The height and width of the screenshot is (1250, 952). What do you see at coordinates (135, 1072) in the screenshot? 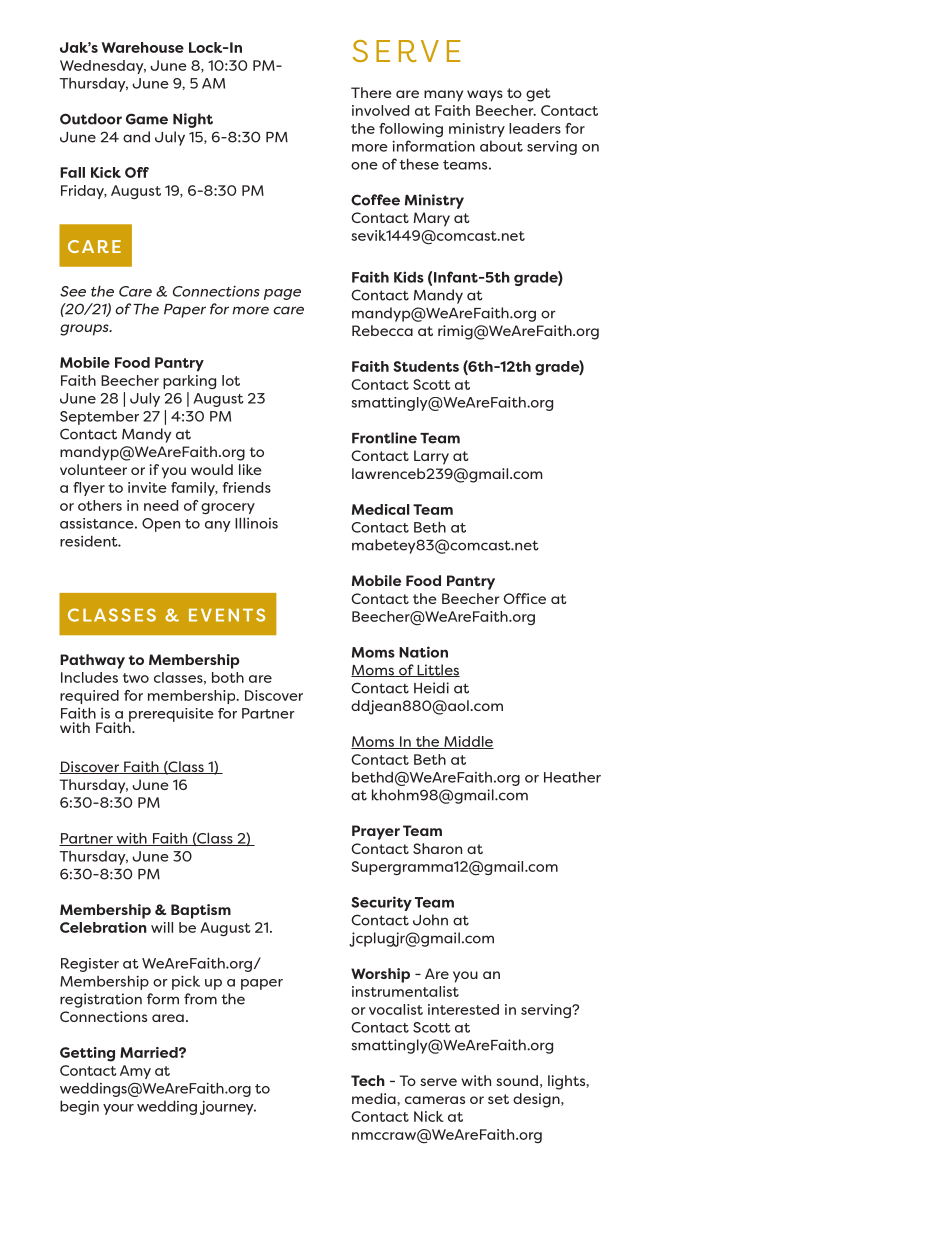
I see `Amy` at bounding box center [135, 1072].
